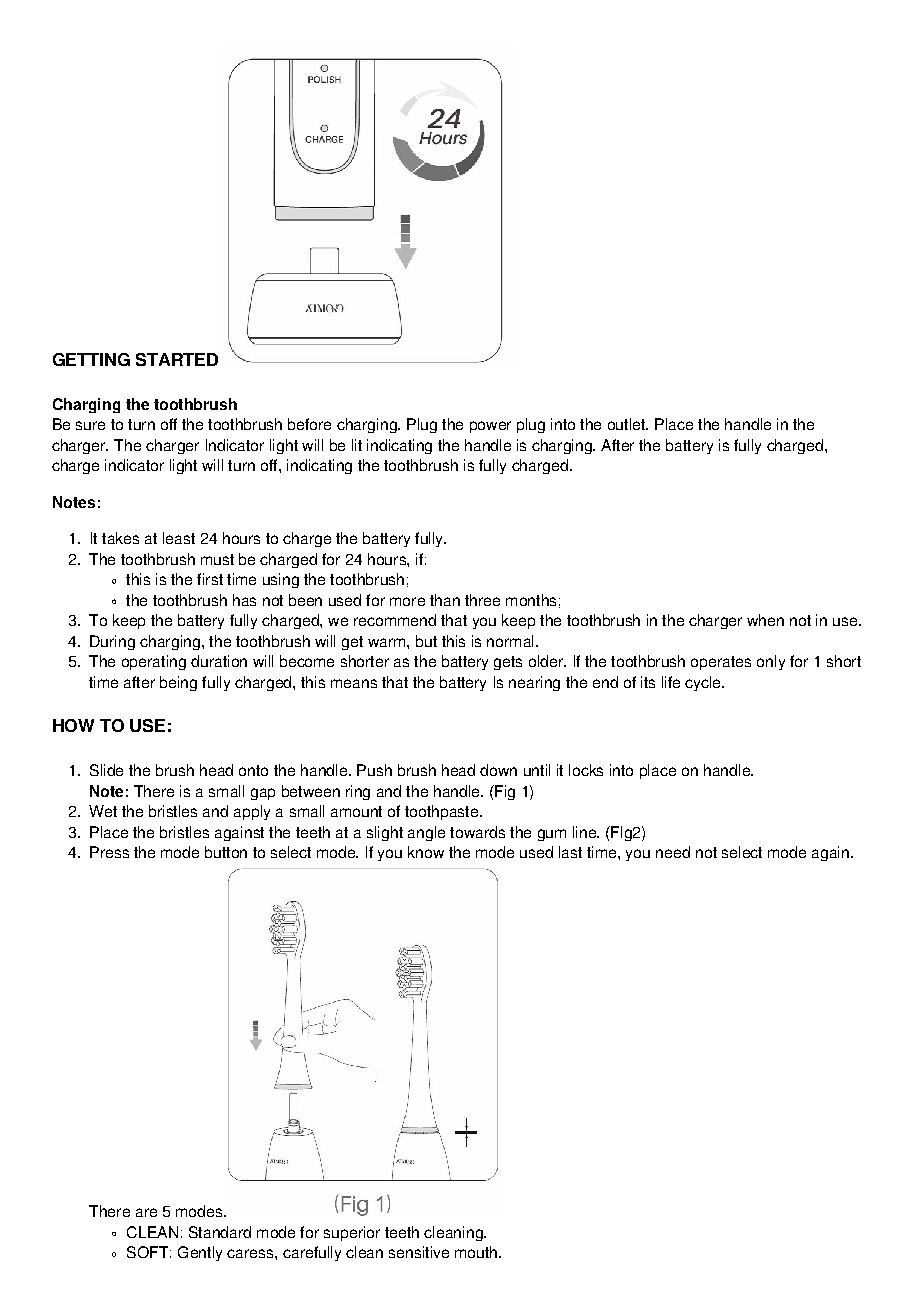 The height and width of the screenshot is (1308, 924). What do you see at coordinates (426, 852) in the screenshot?
I see `know` at bounding box center [426, 852].
